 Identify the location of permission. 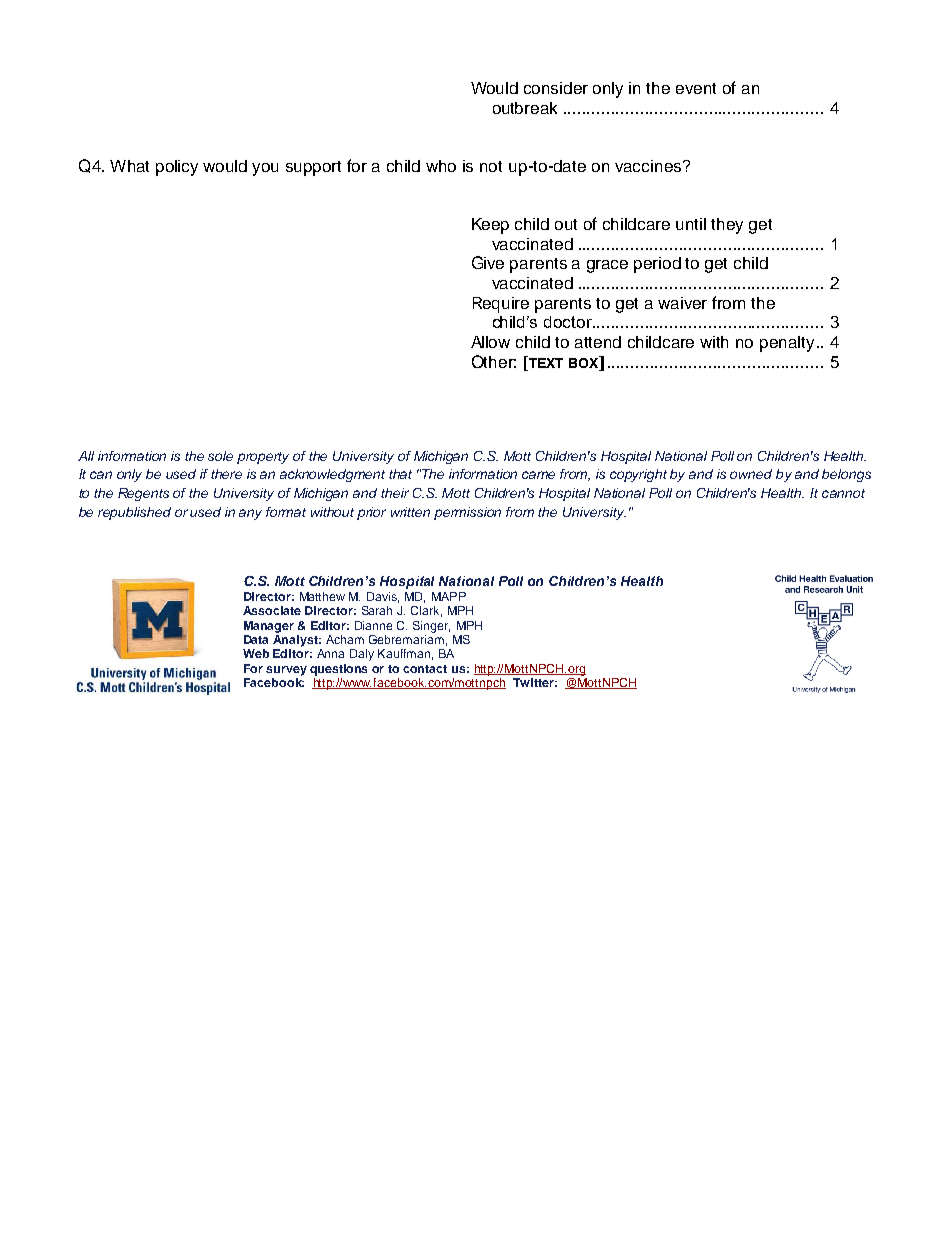
(467, 513).
